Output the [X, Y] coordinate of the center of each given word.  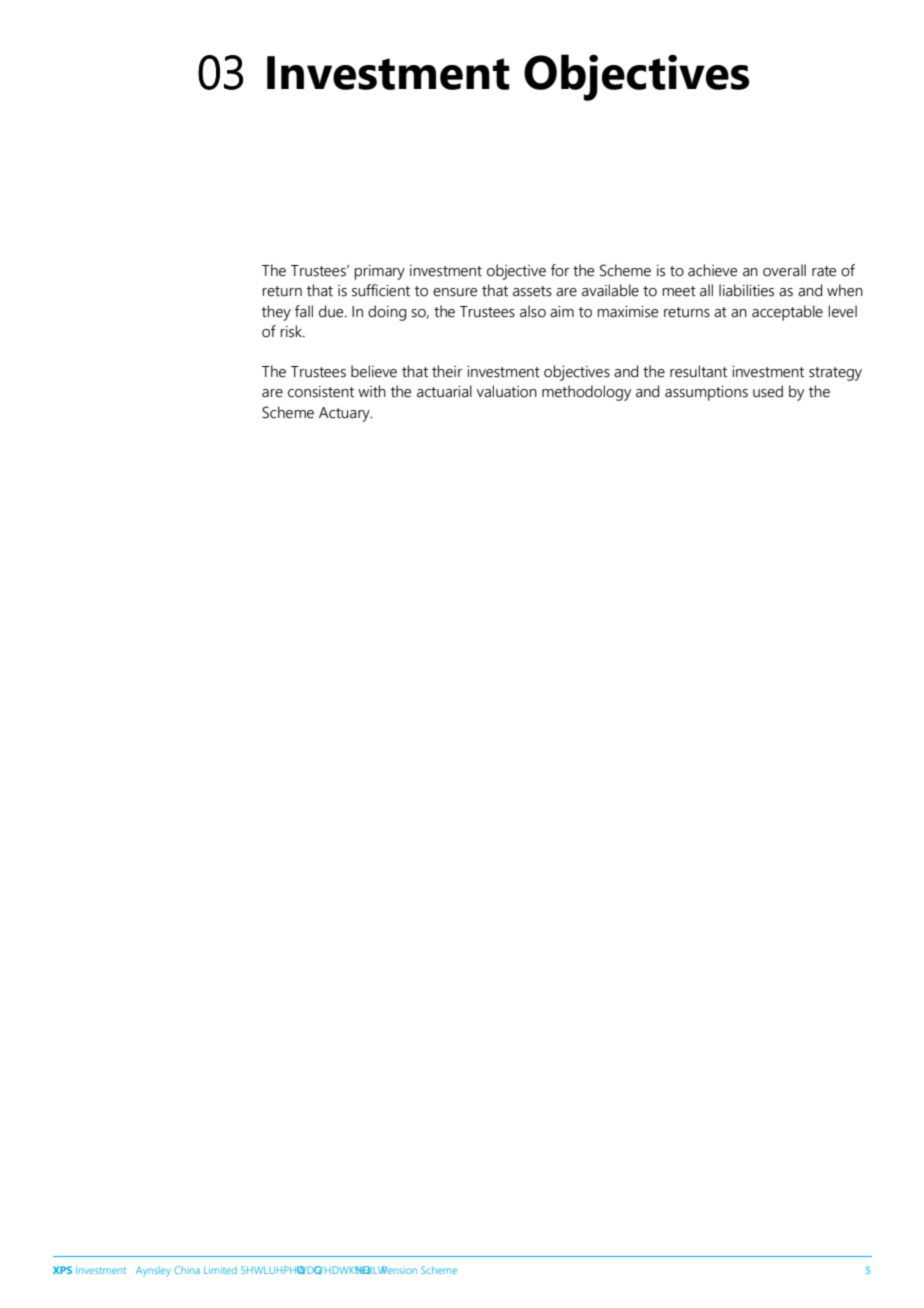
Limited [220, 1270]
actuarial [444, 391]
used [768, 391]
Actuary [345, 414]
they [276, 313]
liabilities [746, 290]
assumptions [706, 393]
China [187, 1270]
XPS [62, 1270]
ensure [455, 292]
